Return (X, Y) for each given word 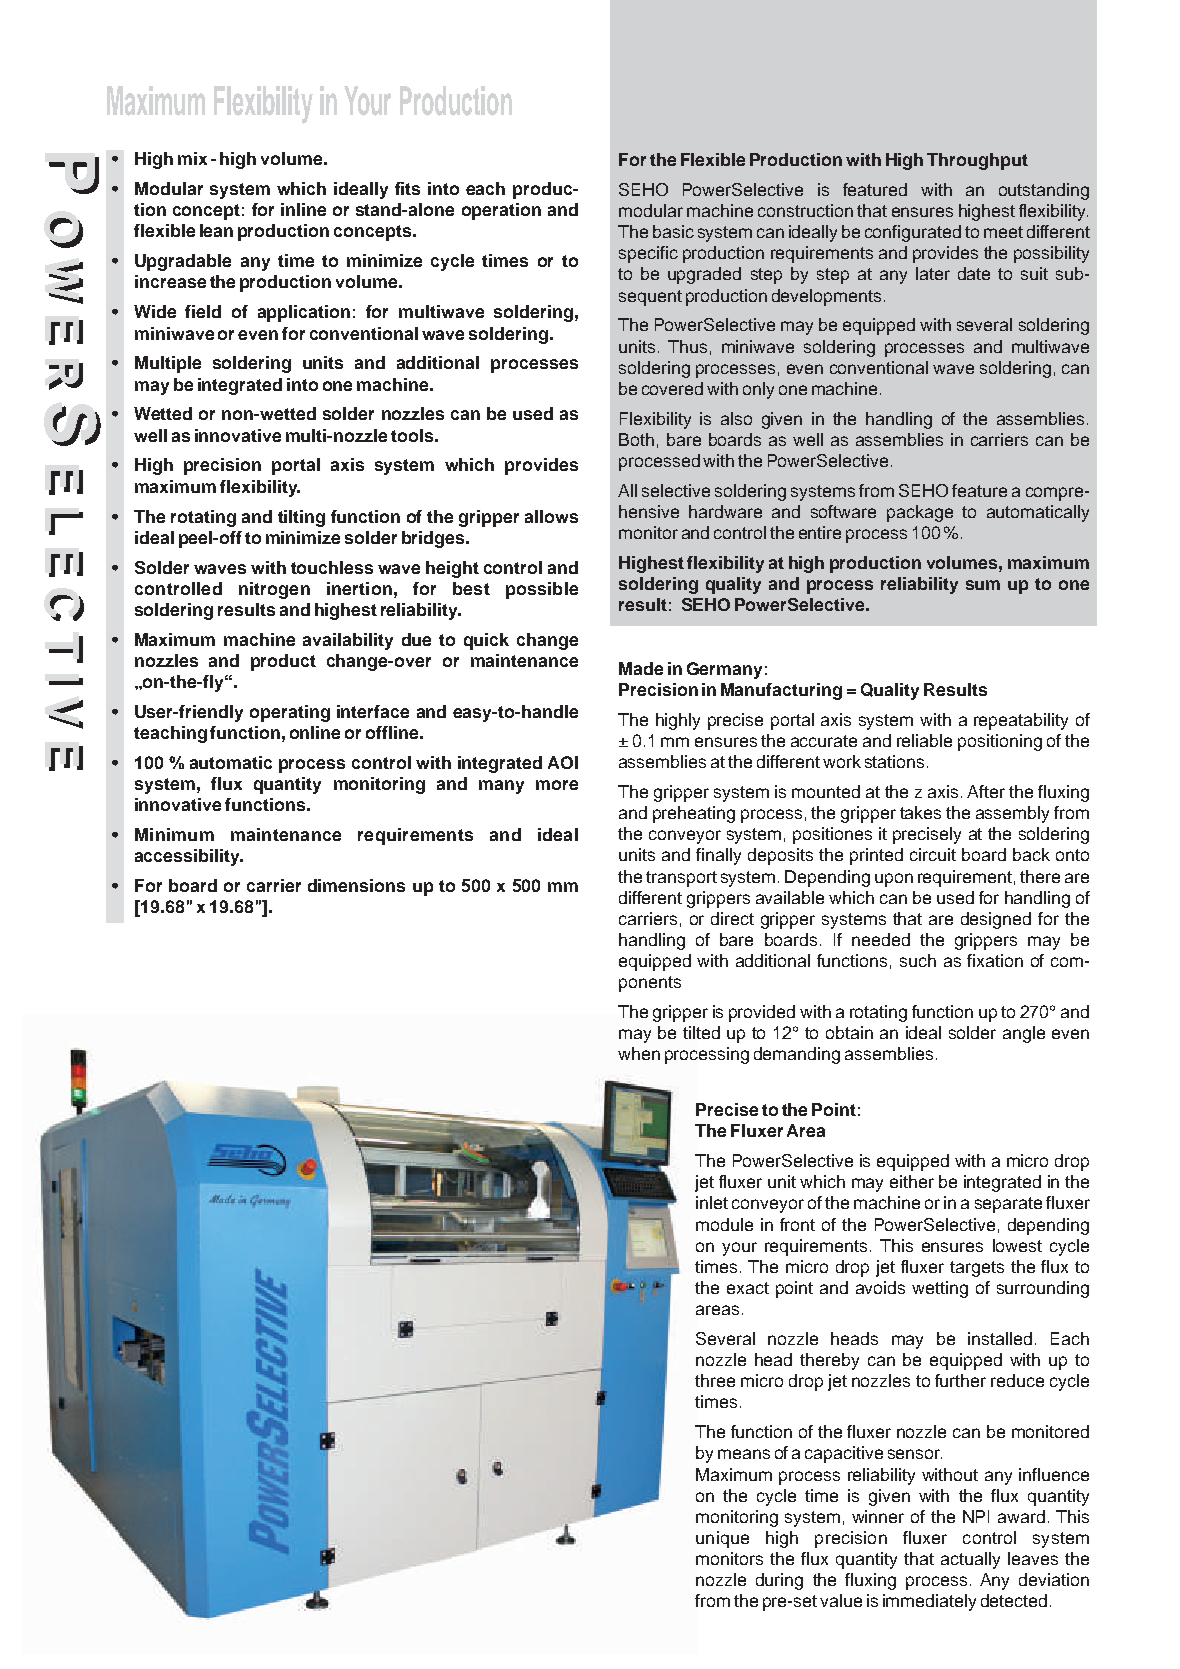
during (779, 1581)
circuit (933, 854)
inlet (712, 1202)
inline (303, 209)
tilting (301, 518)
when (639, 1053)
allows (551, 516)
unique (722, 1539)
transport (681, 879)
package (920, 513)
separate (1008, 1205)
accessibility (188, 857)
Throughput (977, 161)
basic (673, 231)
